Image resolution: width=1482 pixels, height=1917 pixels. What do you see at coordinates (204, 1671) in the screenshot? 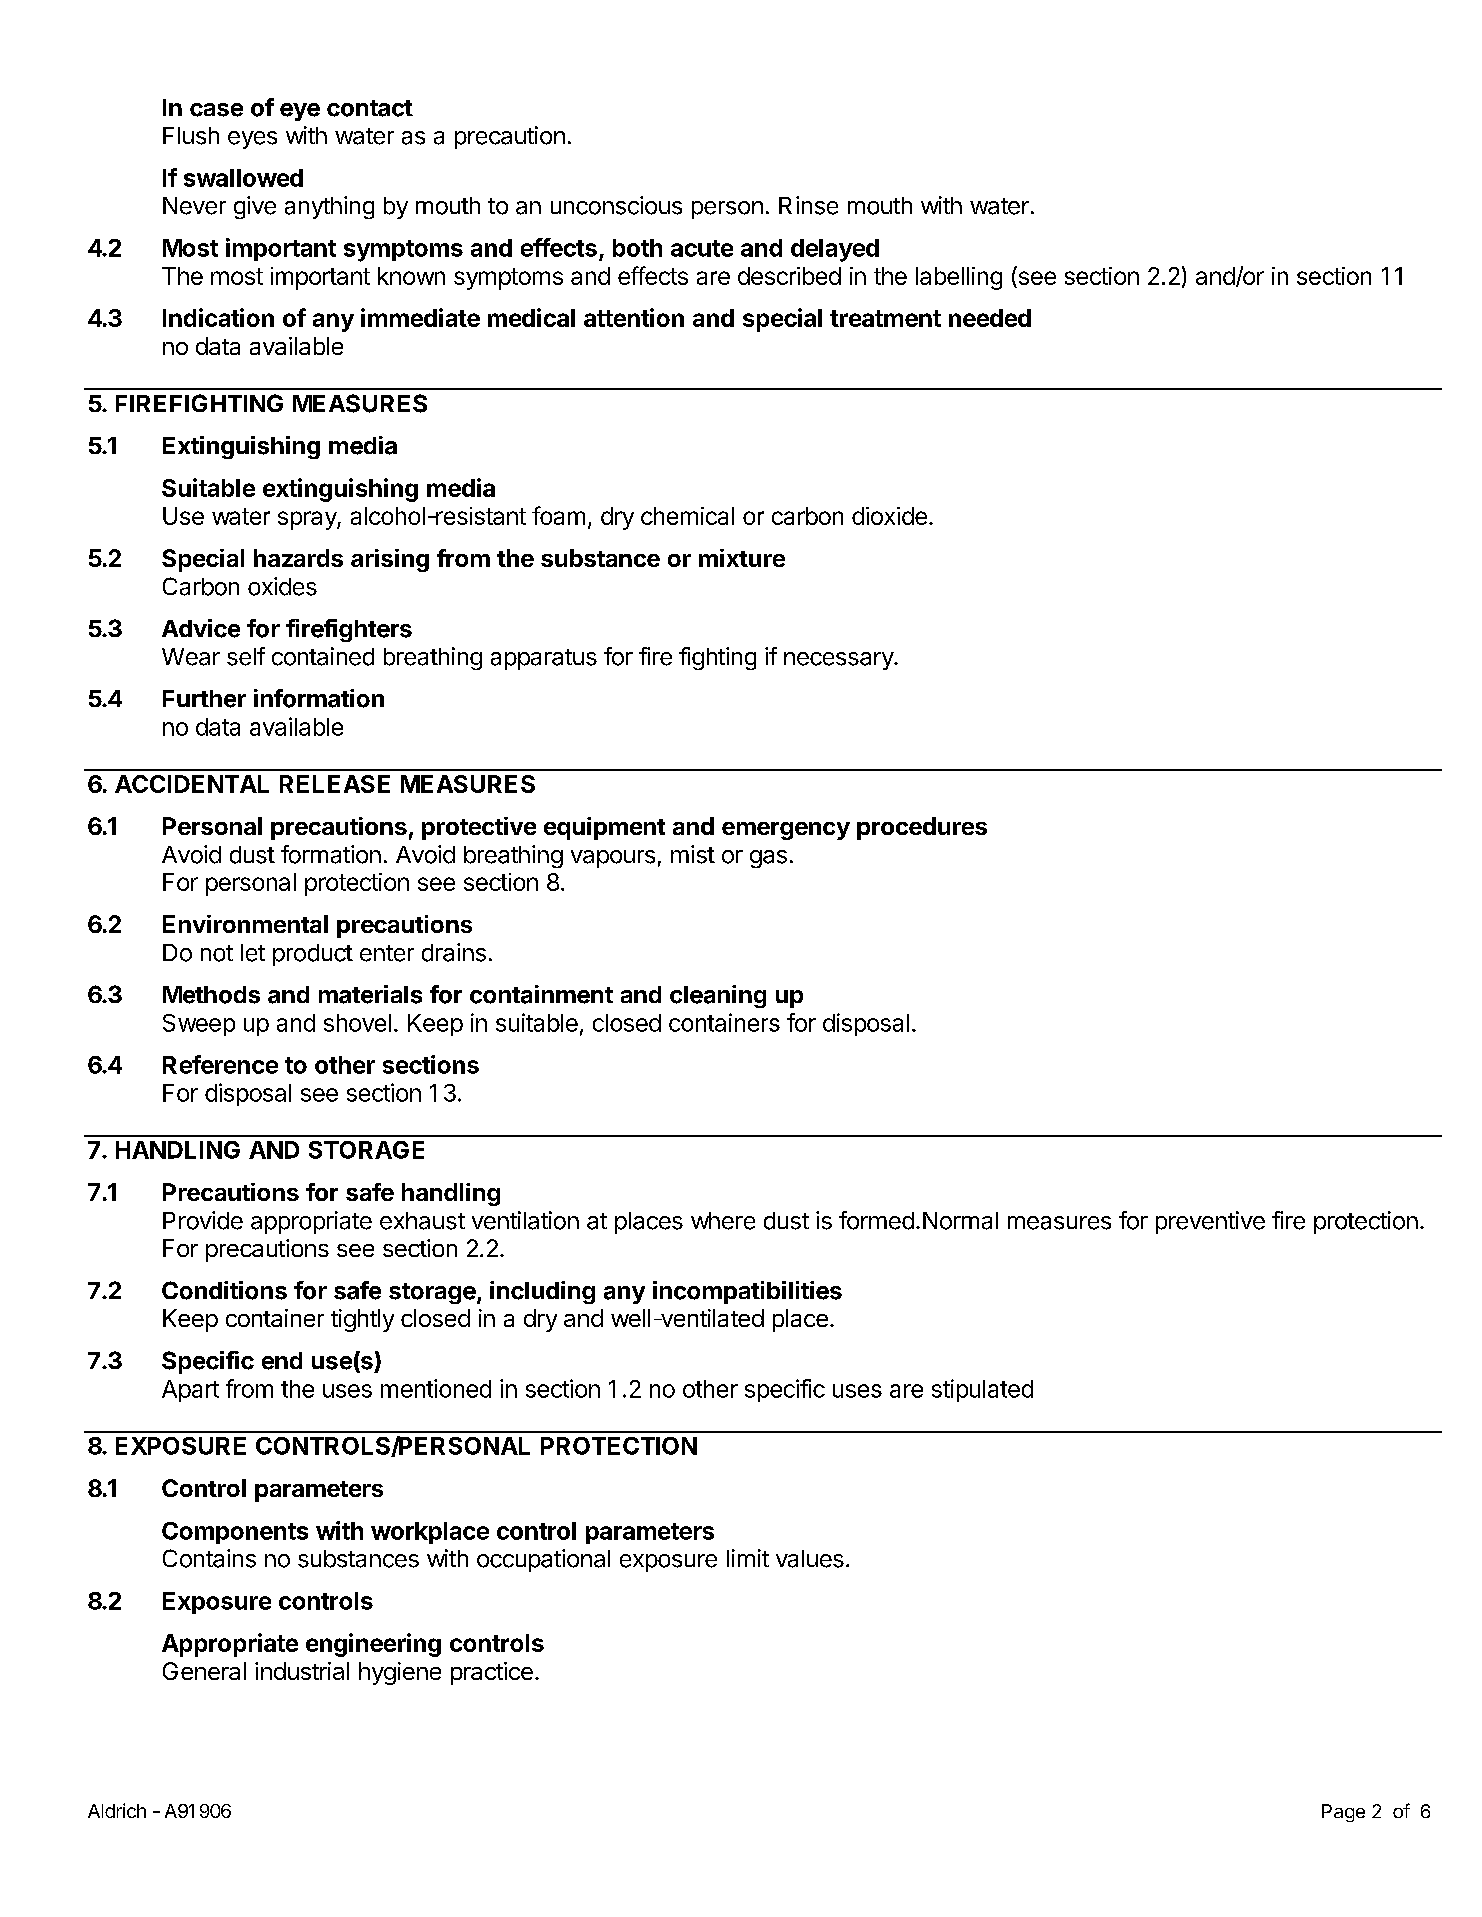
I see `General` at bounding box center [204, 1671].
